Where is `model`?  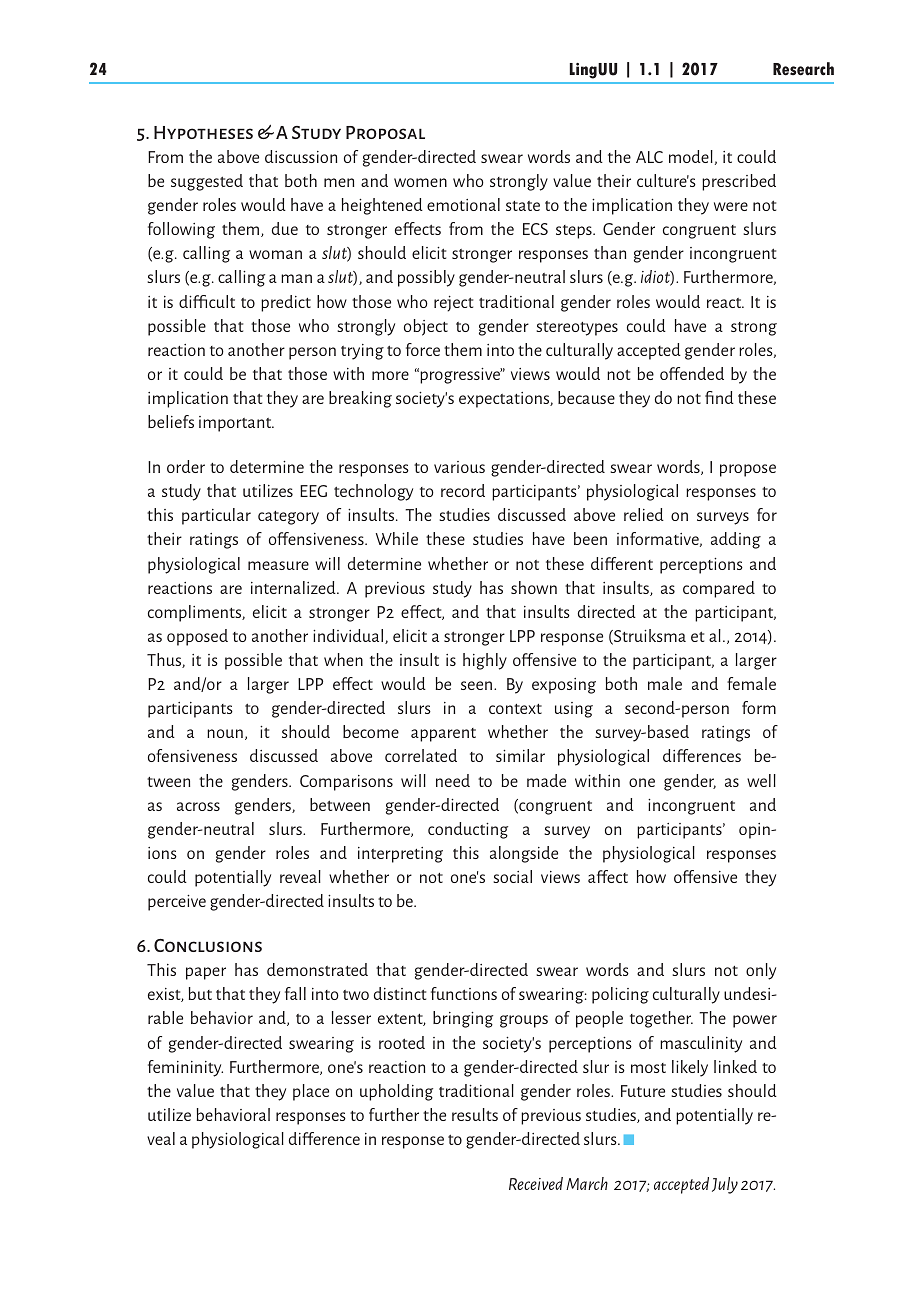 model is located at coordinates (691, 156).
